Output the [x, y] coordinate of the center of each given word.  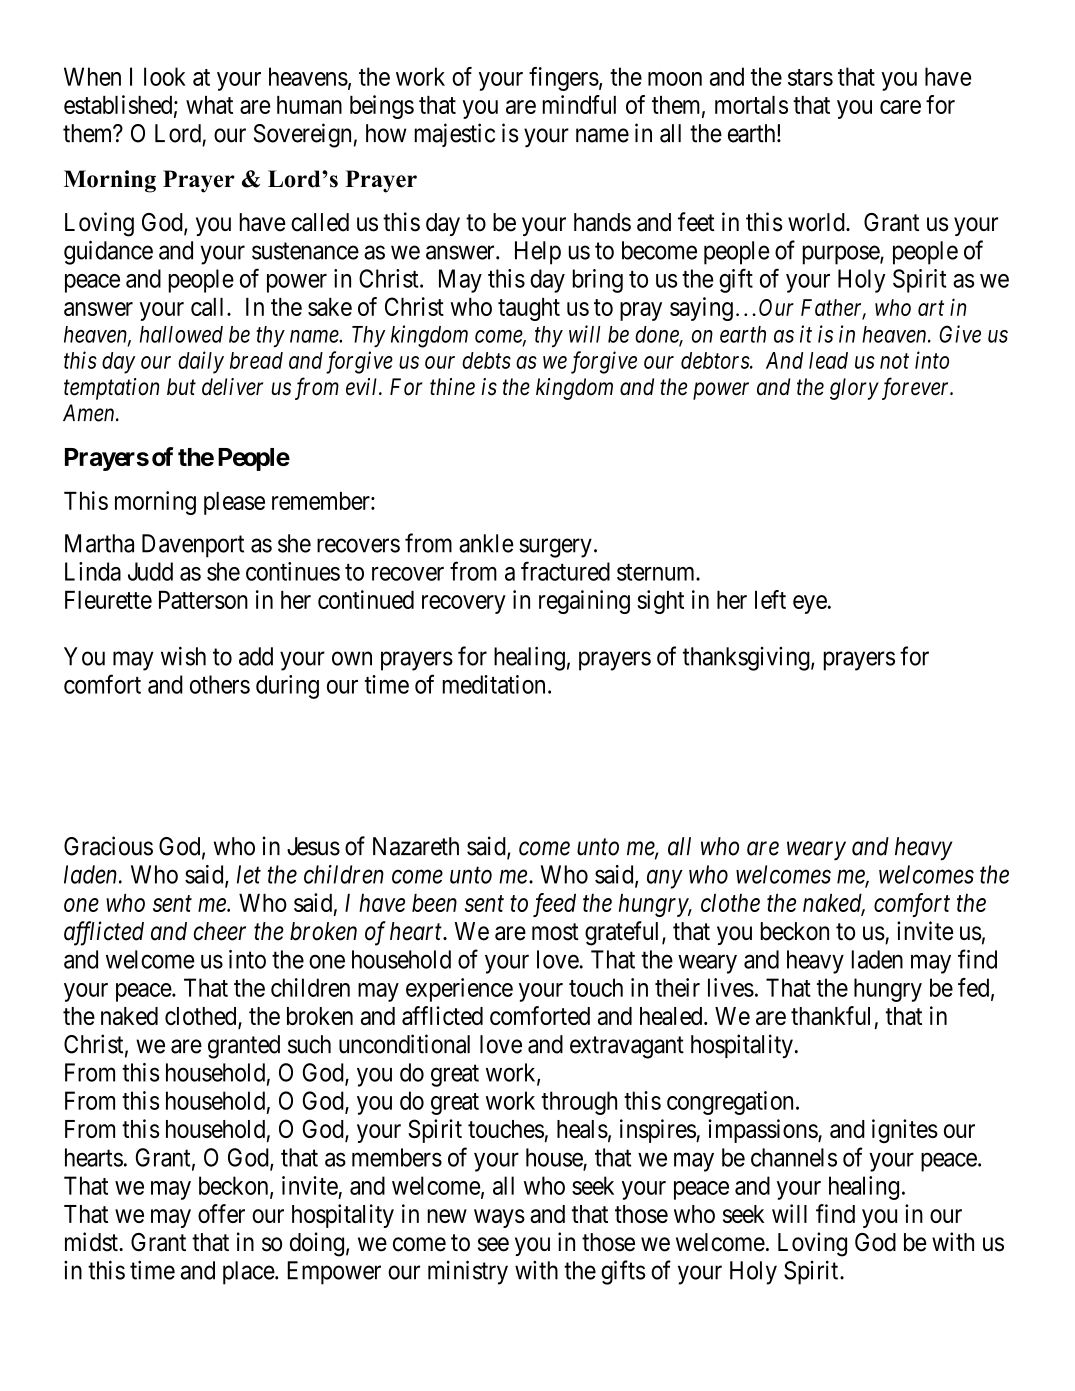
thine [452, 387]
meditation [494, 684]
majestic [455, 135]
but [181, 386]
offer [221, 1213]
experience [459, 990]
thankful [830, 1015]
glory [854, 389]
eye [810, 604]
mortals [751, 105]
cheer [220, 931]
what [209, 105]
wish [183, 656]
